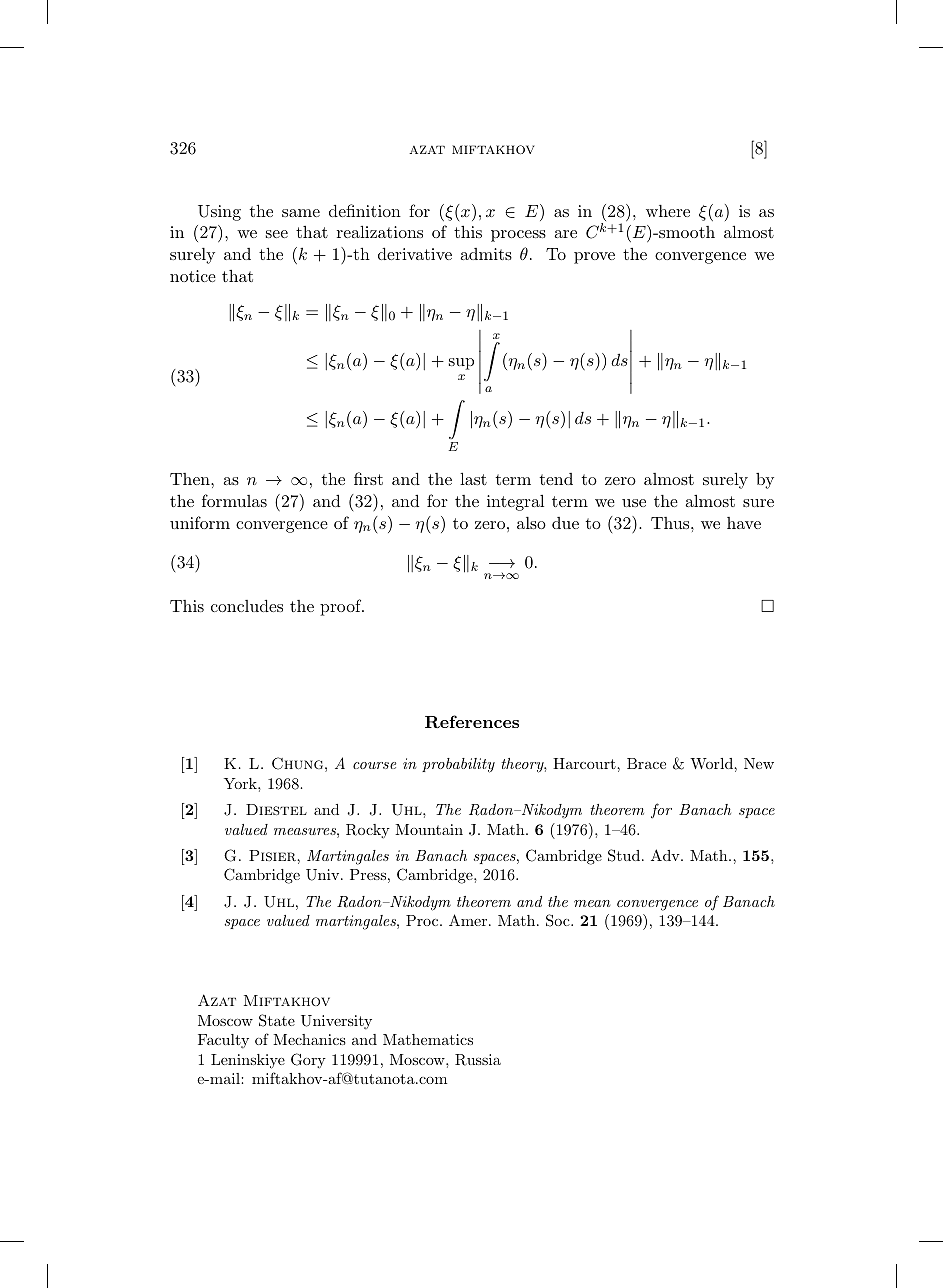 The width and height of the screenshot is (943, 1288). I want to click on York, so click(241, 783).
